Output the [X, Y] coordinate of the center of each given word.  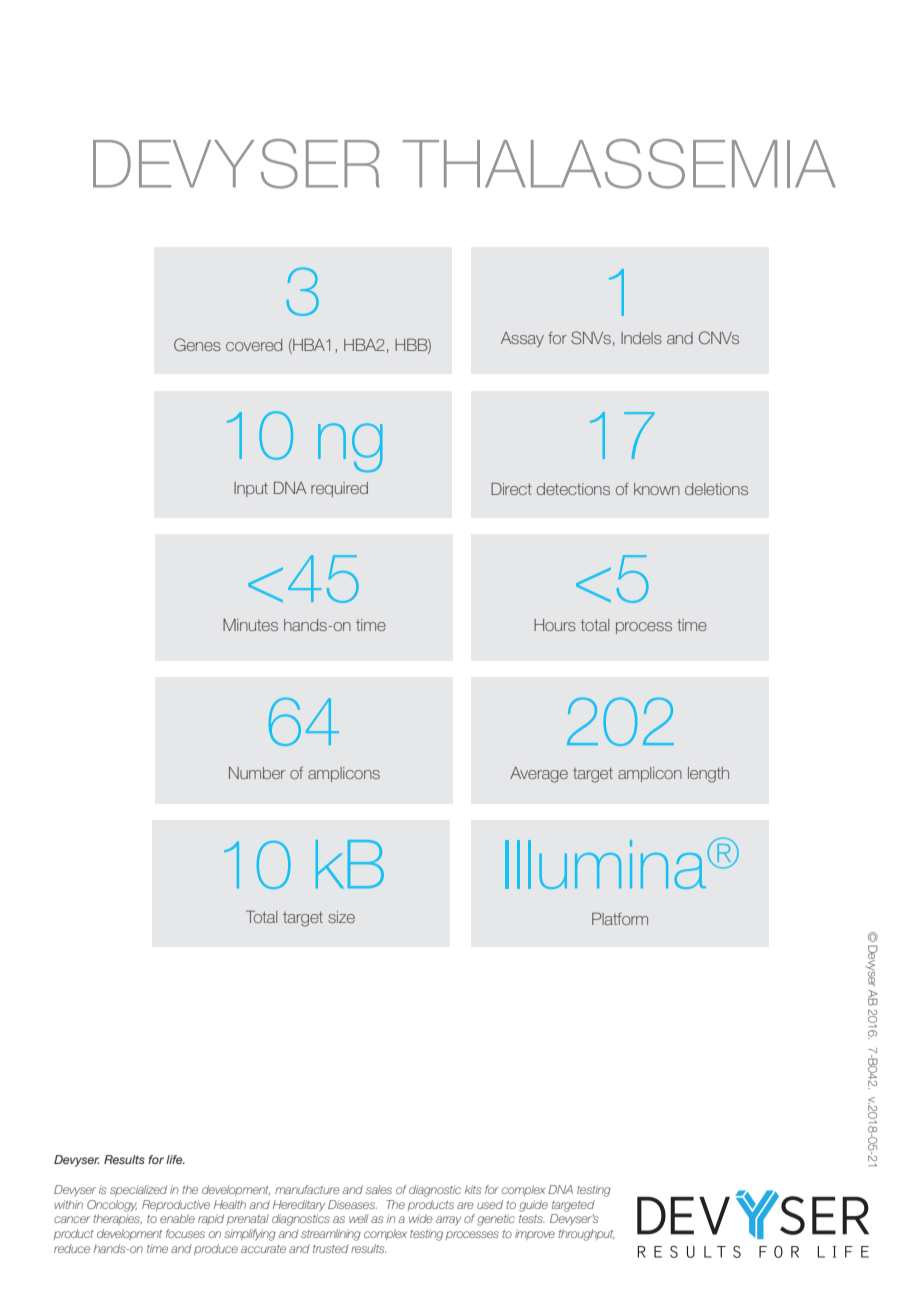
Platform [620, 918]
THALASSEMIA [619, 164]
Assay [522, 339]
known [657, 489]
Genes [197, 345]
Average [539, 775]
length [708, 775]
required [339, 489]
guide [533, 1206]
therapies [117, 1219]
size [341, 917]
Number [257, 773]
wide [421, 1218]
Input [251, 489]
